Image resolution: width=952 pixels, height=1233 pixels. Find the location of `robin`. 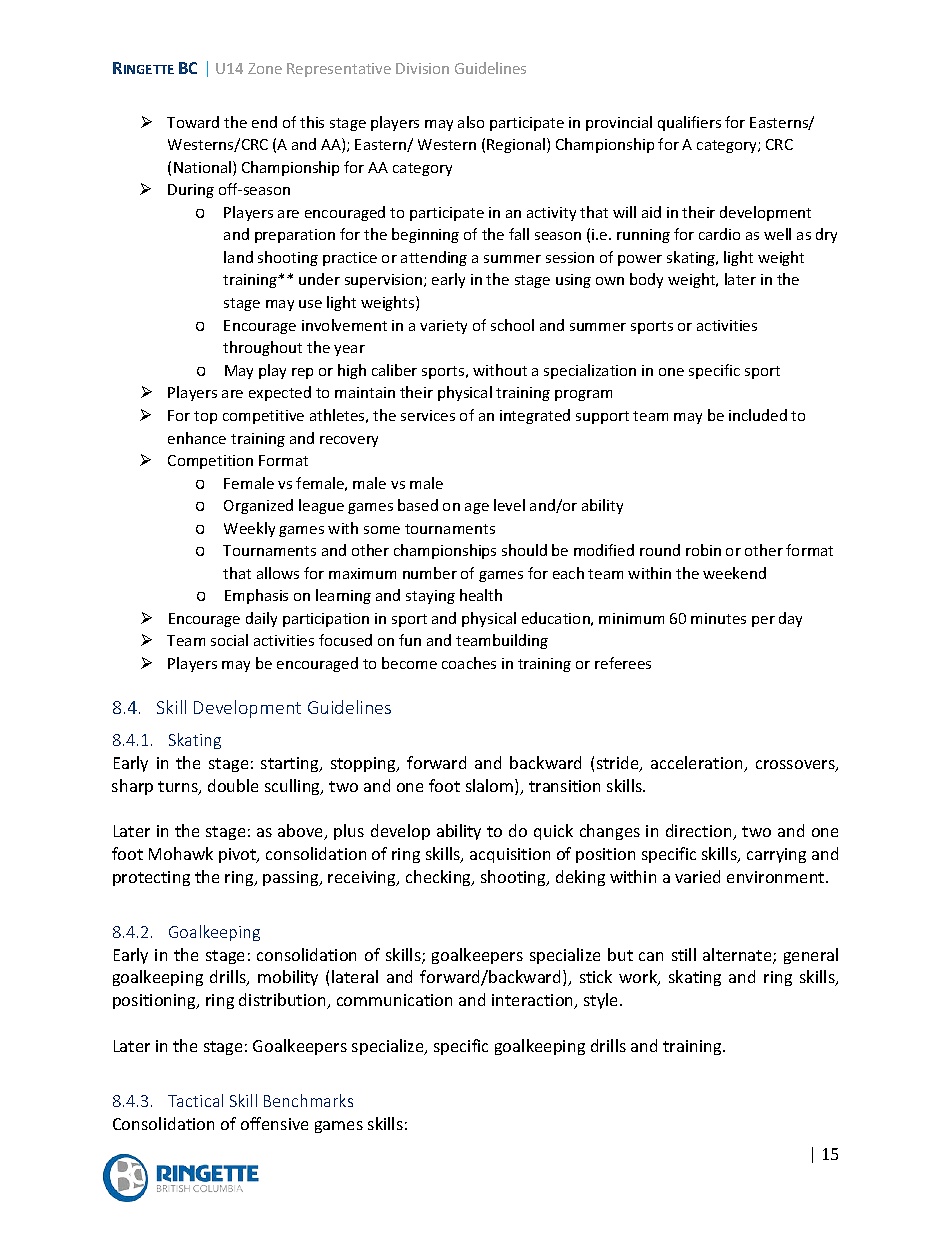

robin is located at coordinates (703, 550).
